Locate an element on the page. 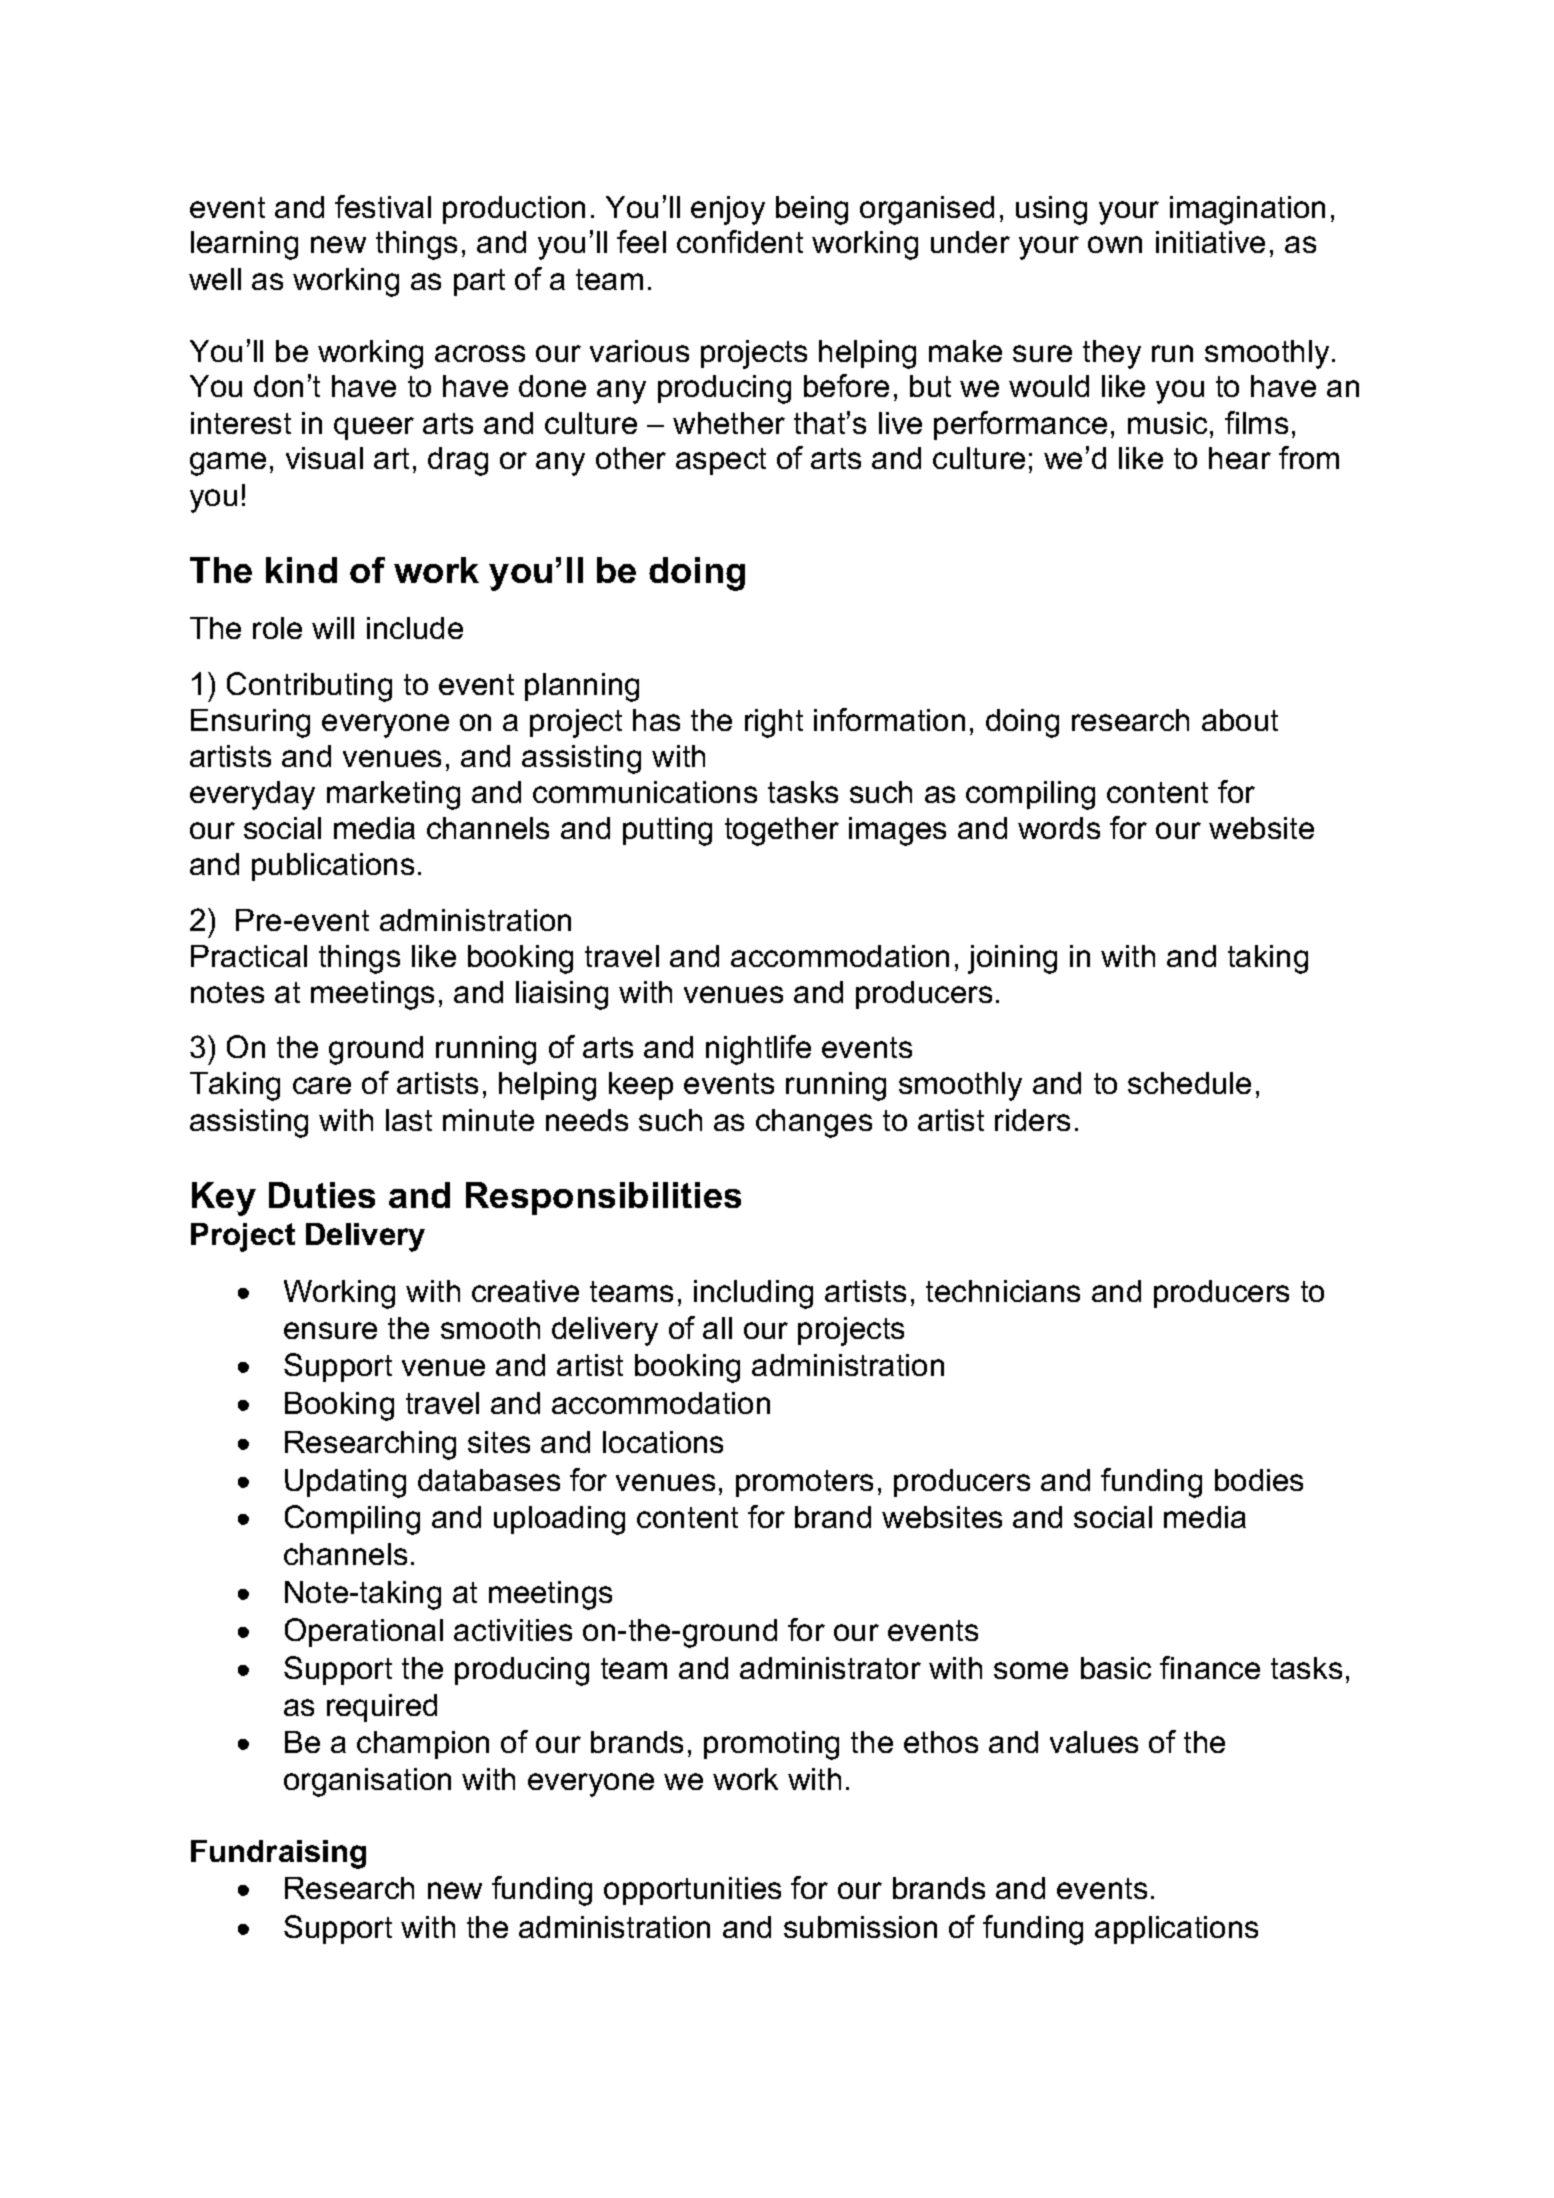 The width and height of the image is (1554, 2198). all is located at coordinates (717, 1328).
